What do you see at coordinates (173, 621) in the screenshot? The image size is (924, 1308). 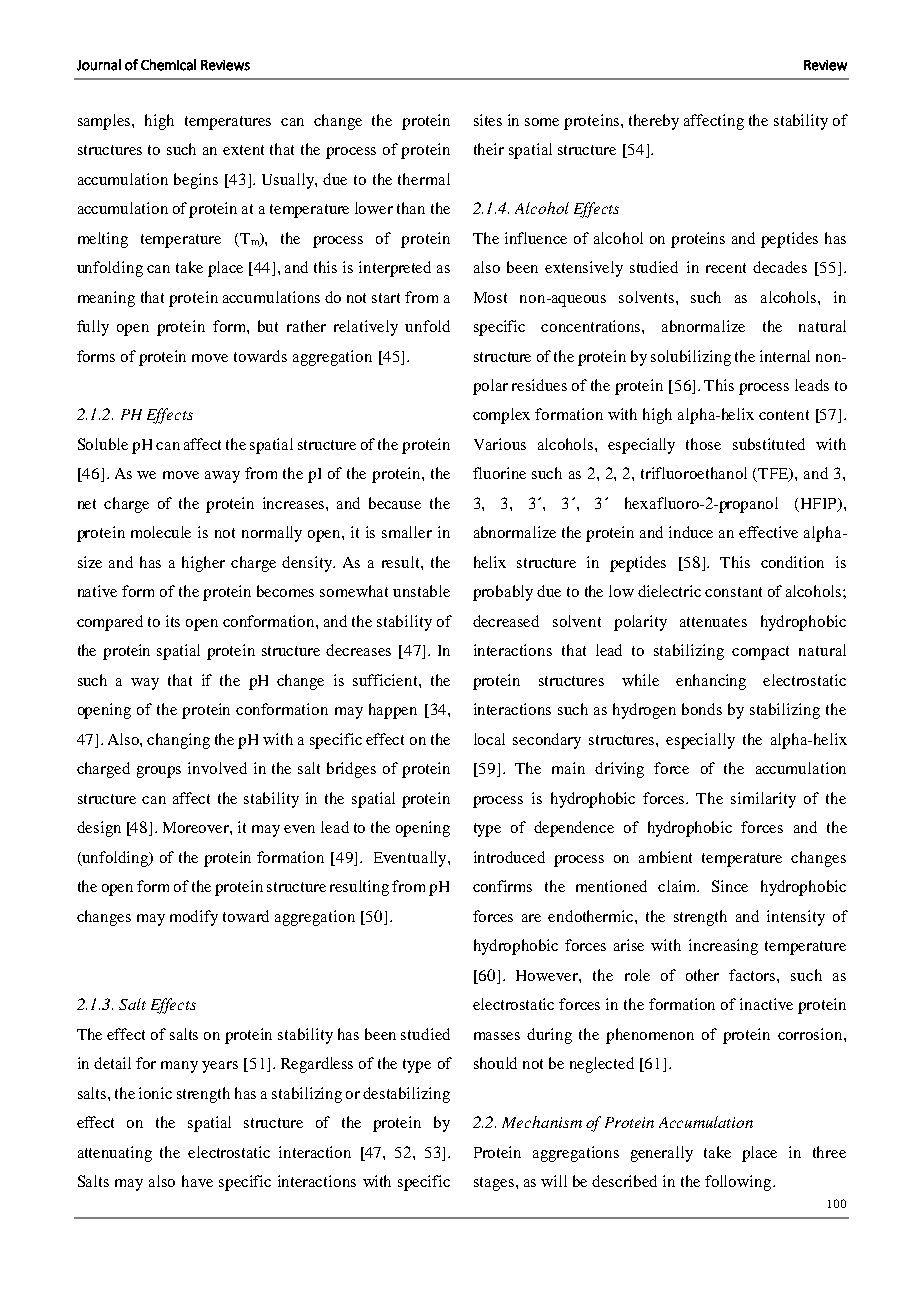 I see `its` at bounding box center [173, 621].
